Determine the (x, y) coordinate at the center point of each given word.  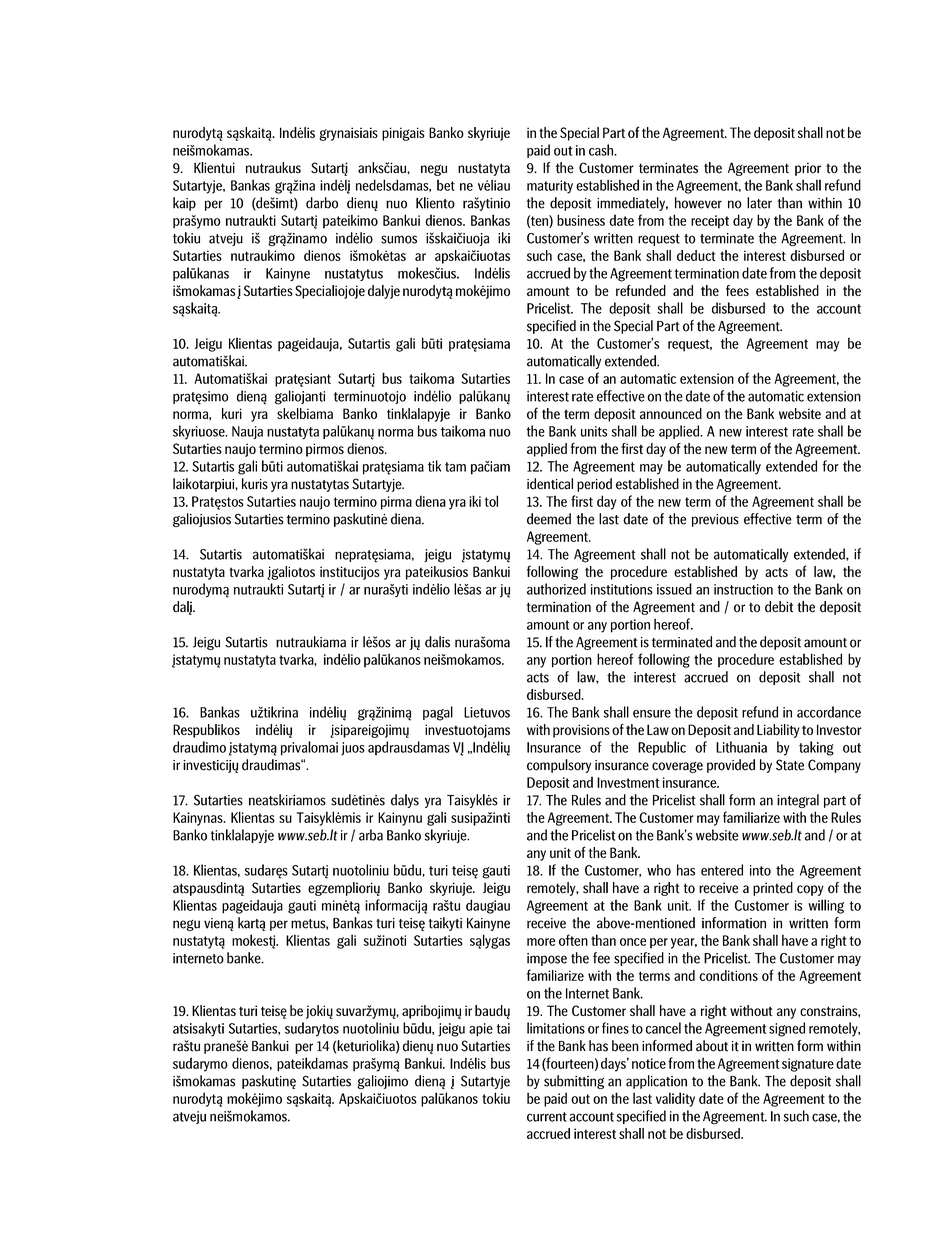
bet (446, 185)
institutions (622, 589)
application (656, 1082)
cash (602, 150)
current (547, 1117)
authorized (556, 589)
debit (779, 607)
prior (808, 169)
